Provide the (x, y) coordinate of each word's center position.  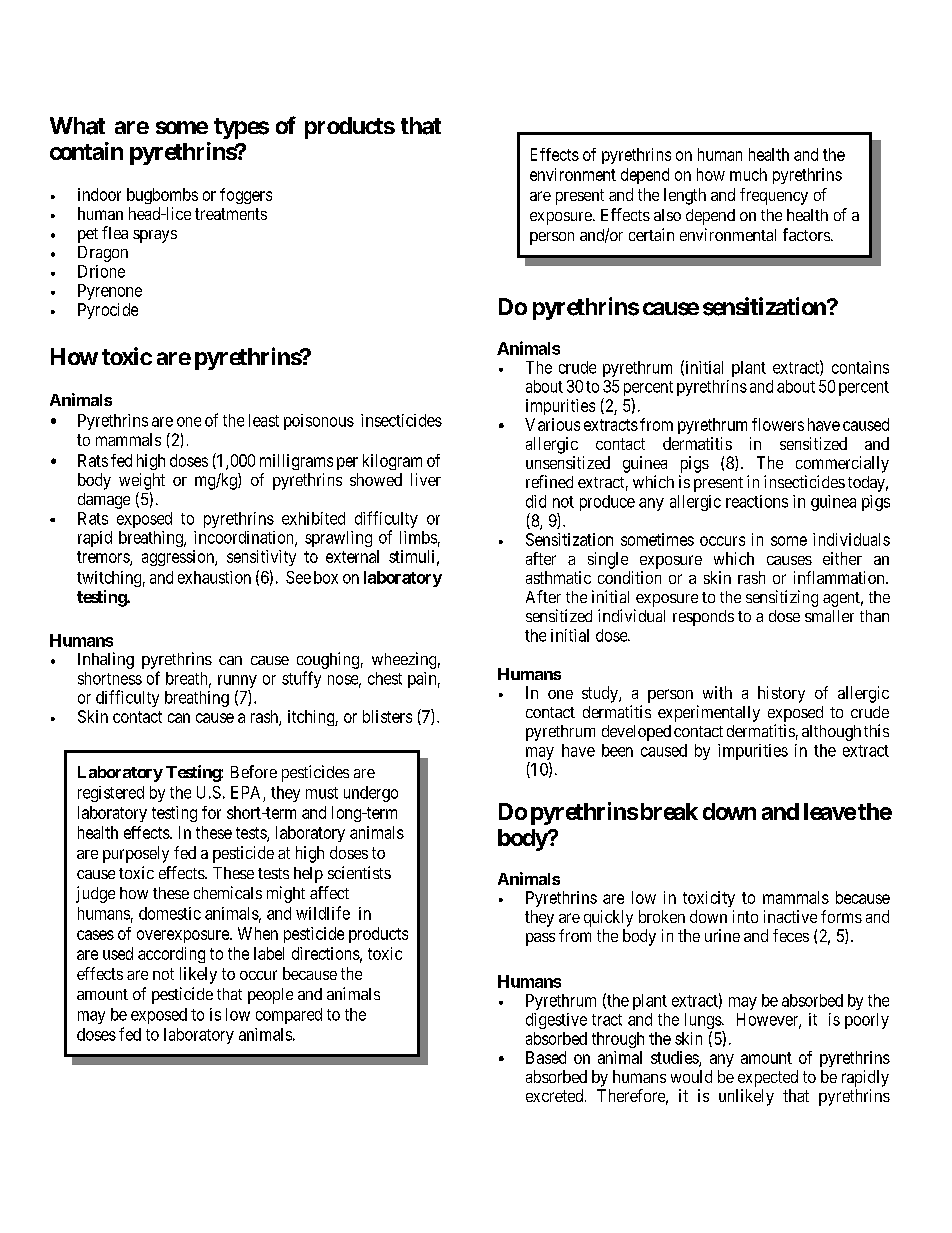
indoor (99, 194)
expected (768, 1078)
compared (289, 1016)
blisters (387, 716)
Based (546, 1057)
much (748, 174)
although (831, 733)
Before (254, 771)
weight (142, 481)
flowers (778, 424)
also (667, 215)
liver (426, 479)
